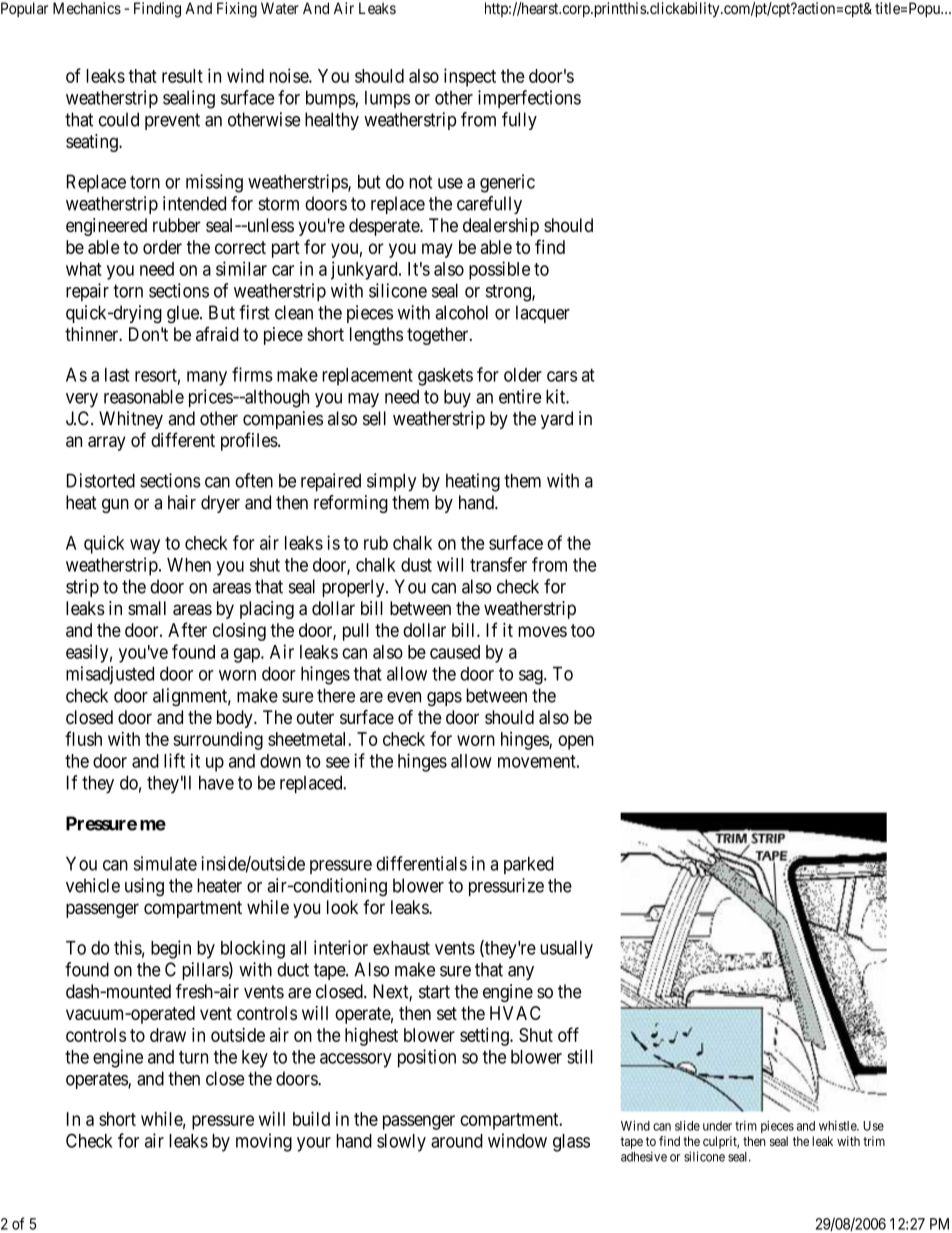 The image size is (952, 1233). Describe the element at coordinates (644, 1156) in the document. I see `adhesive` at that location.
